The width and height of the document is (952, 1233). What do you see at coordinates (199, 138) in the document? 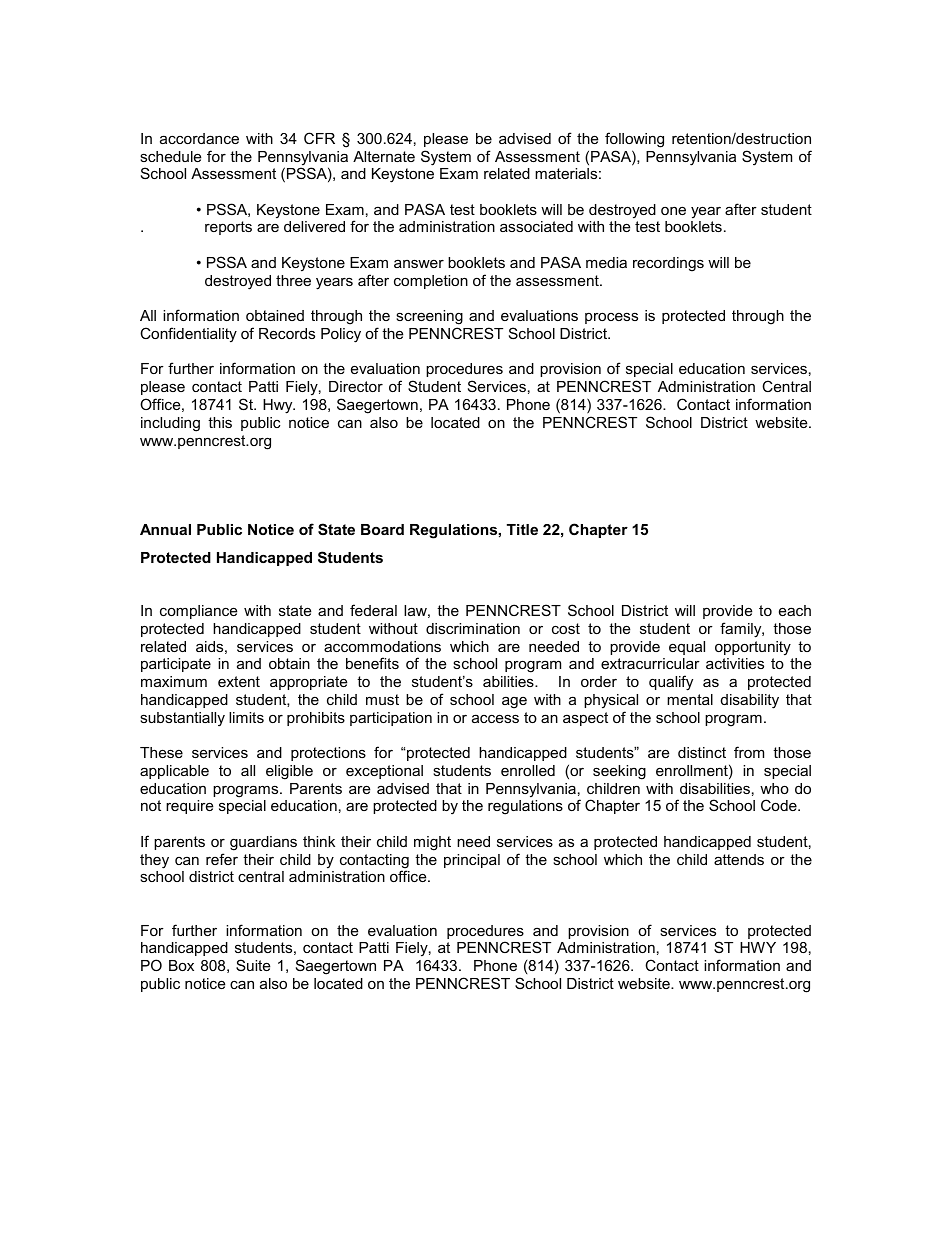
I see `accordance` at bounding box center [199, 138].
